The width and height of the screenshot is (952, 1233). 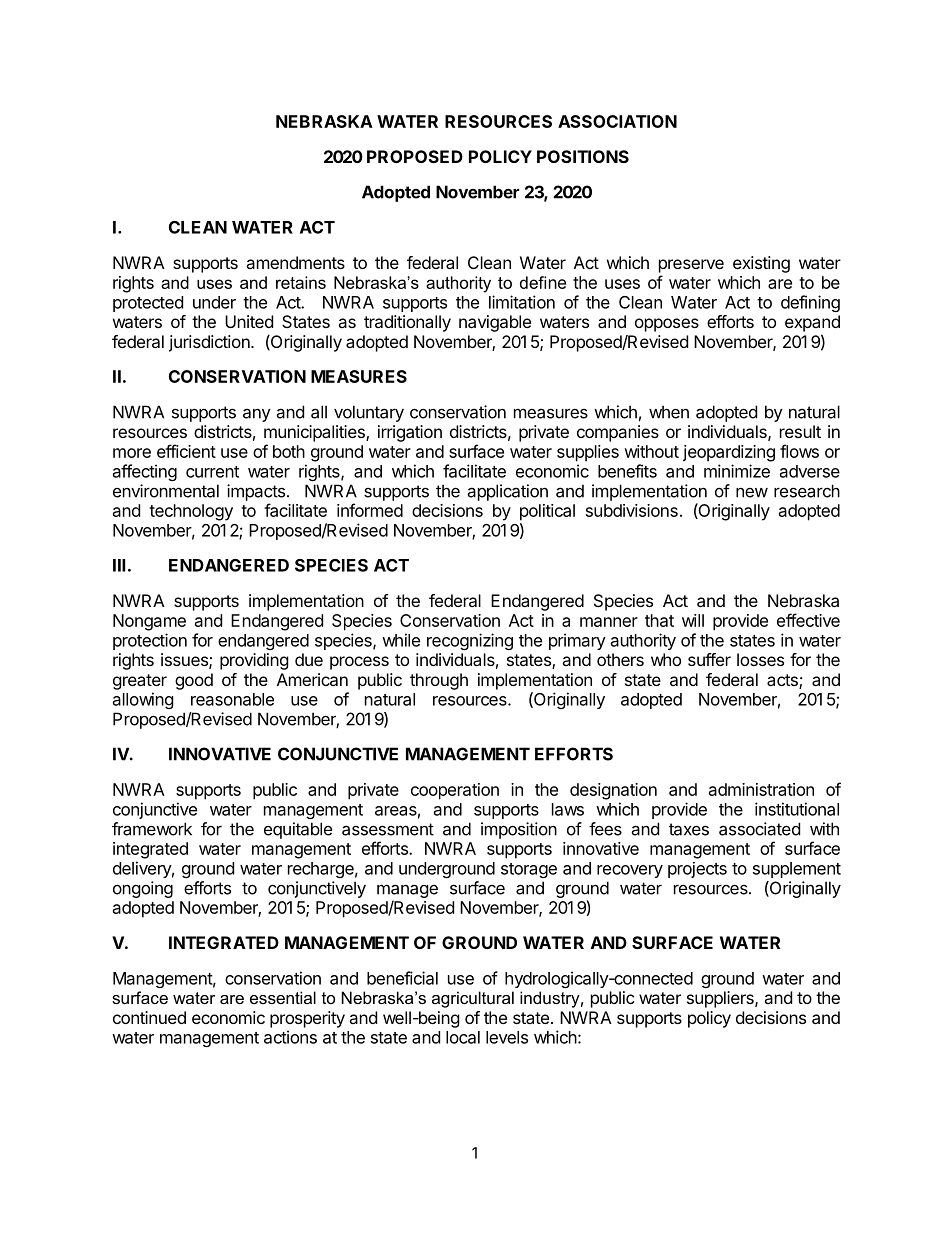 I want to click on POSITIONS, so click(x=583, y=156).
